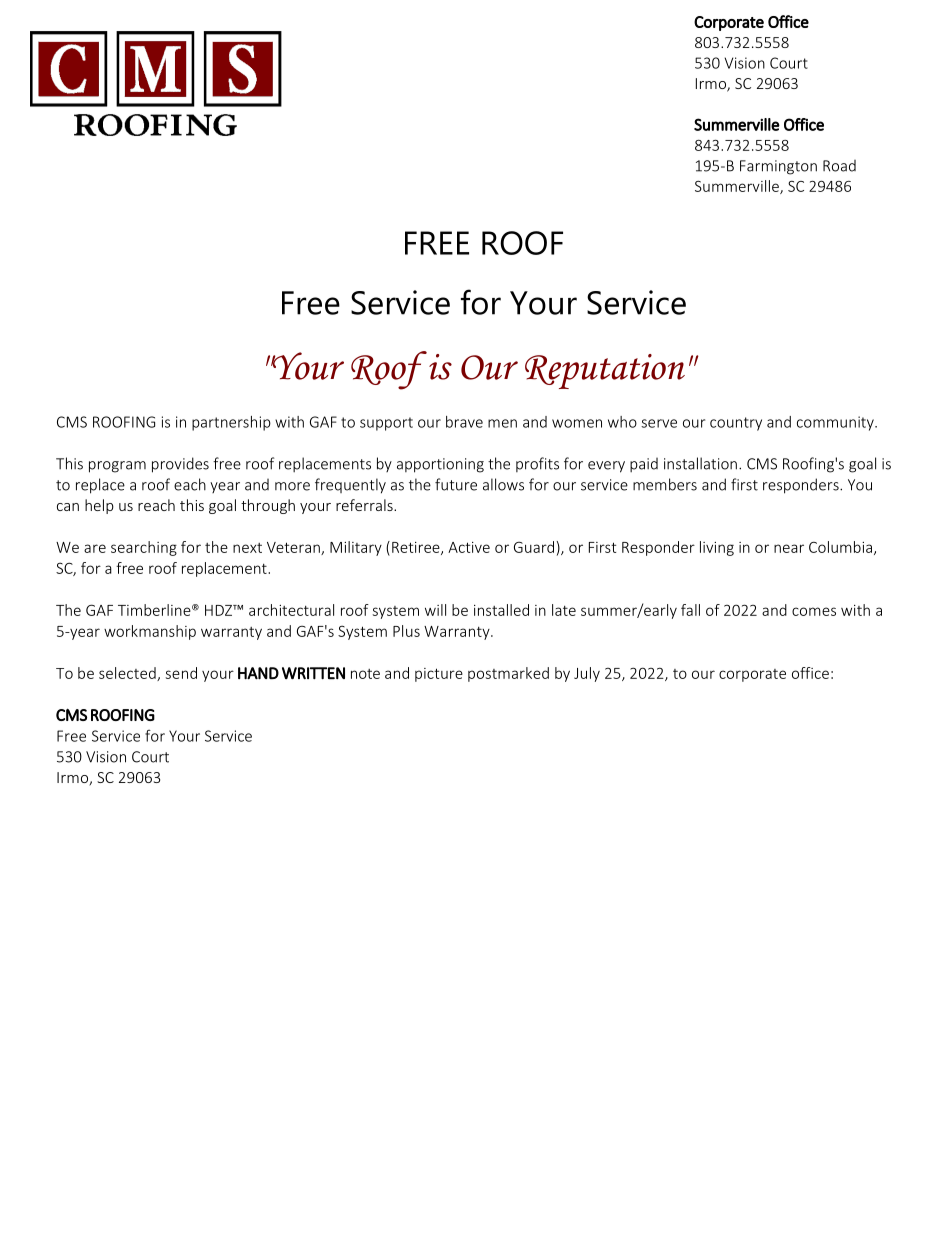 Image resolution: width=952 pixels, height=1233 pixels. Describe the element at coordinates (778, 167) in the document. I see `Farmington` at that location.
